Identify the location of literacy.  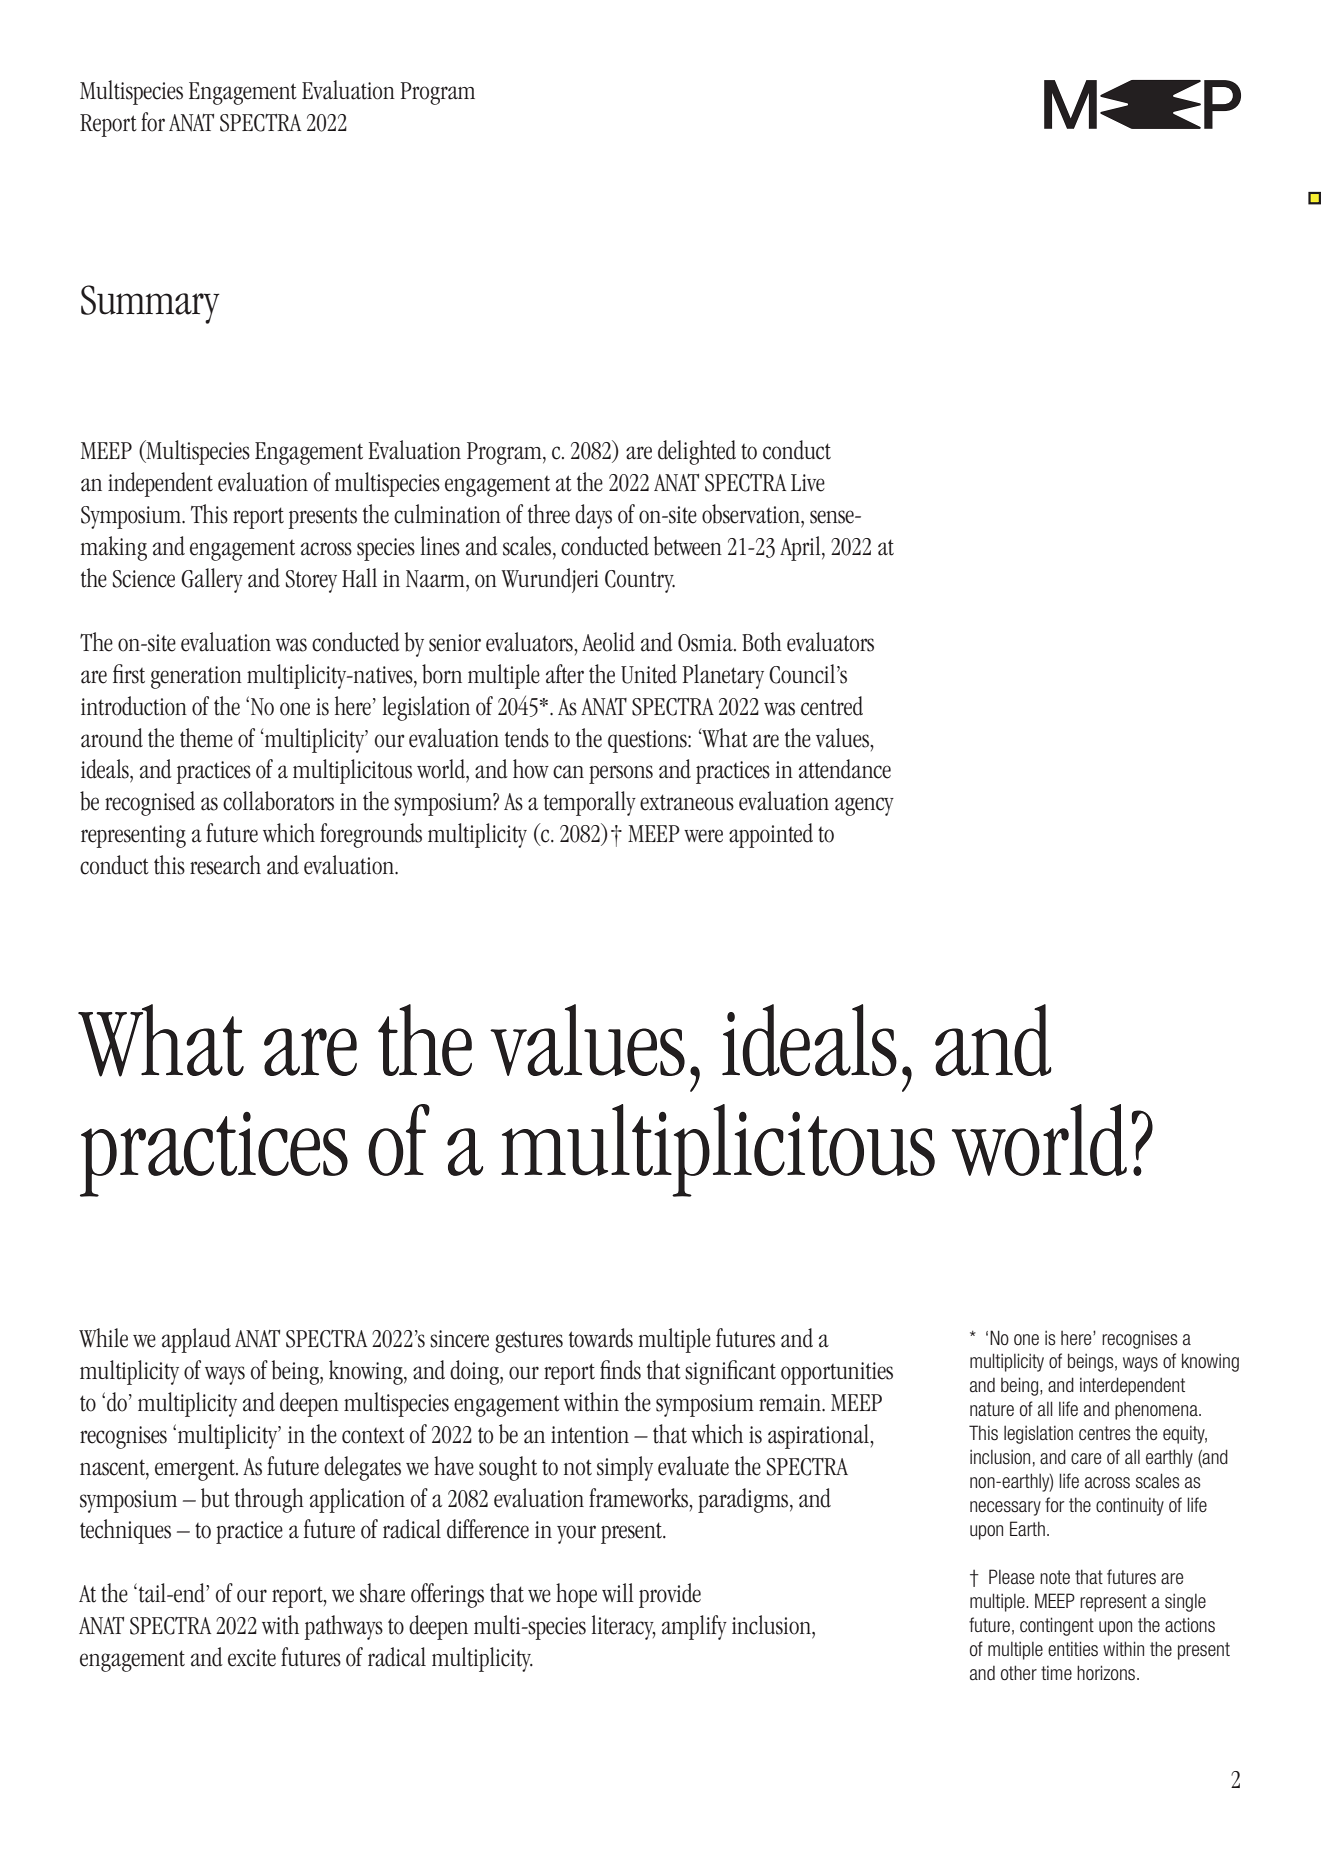
(624, 1627).
